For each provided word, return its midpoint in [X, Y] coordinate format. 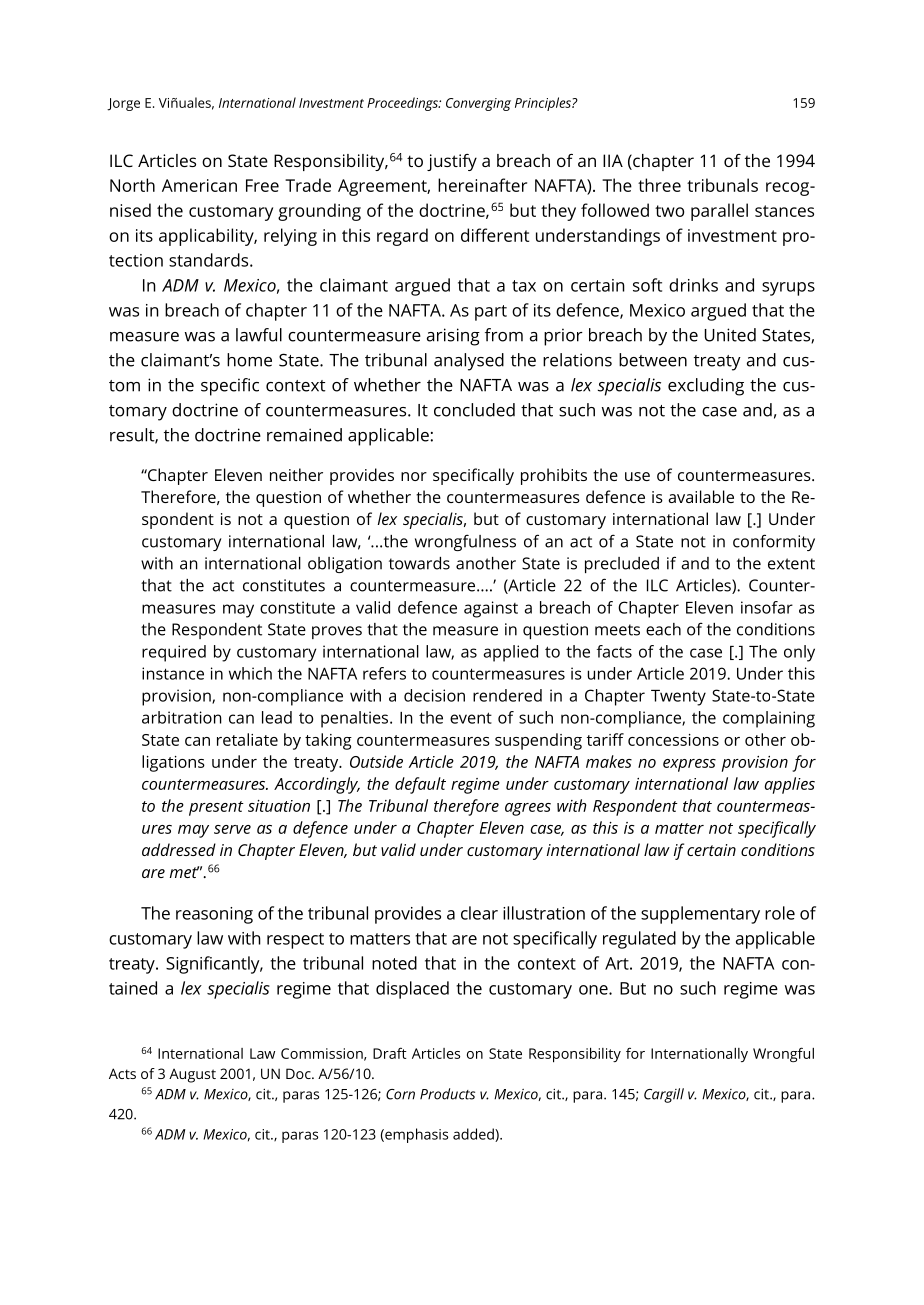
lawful [259, 335]
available [701, 496]
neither [296, 474]
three [659, 185]
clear [479, 913]
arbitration [182, 717]
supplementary [700, 915]
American [199, 185]
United [730, 335]
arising [453, 337]
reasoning [214, 915]
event [471, 718]
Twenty [678, 698]
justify [452, 162]
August [192, 1075]
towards [419, 563]
